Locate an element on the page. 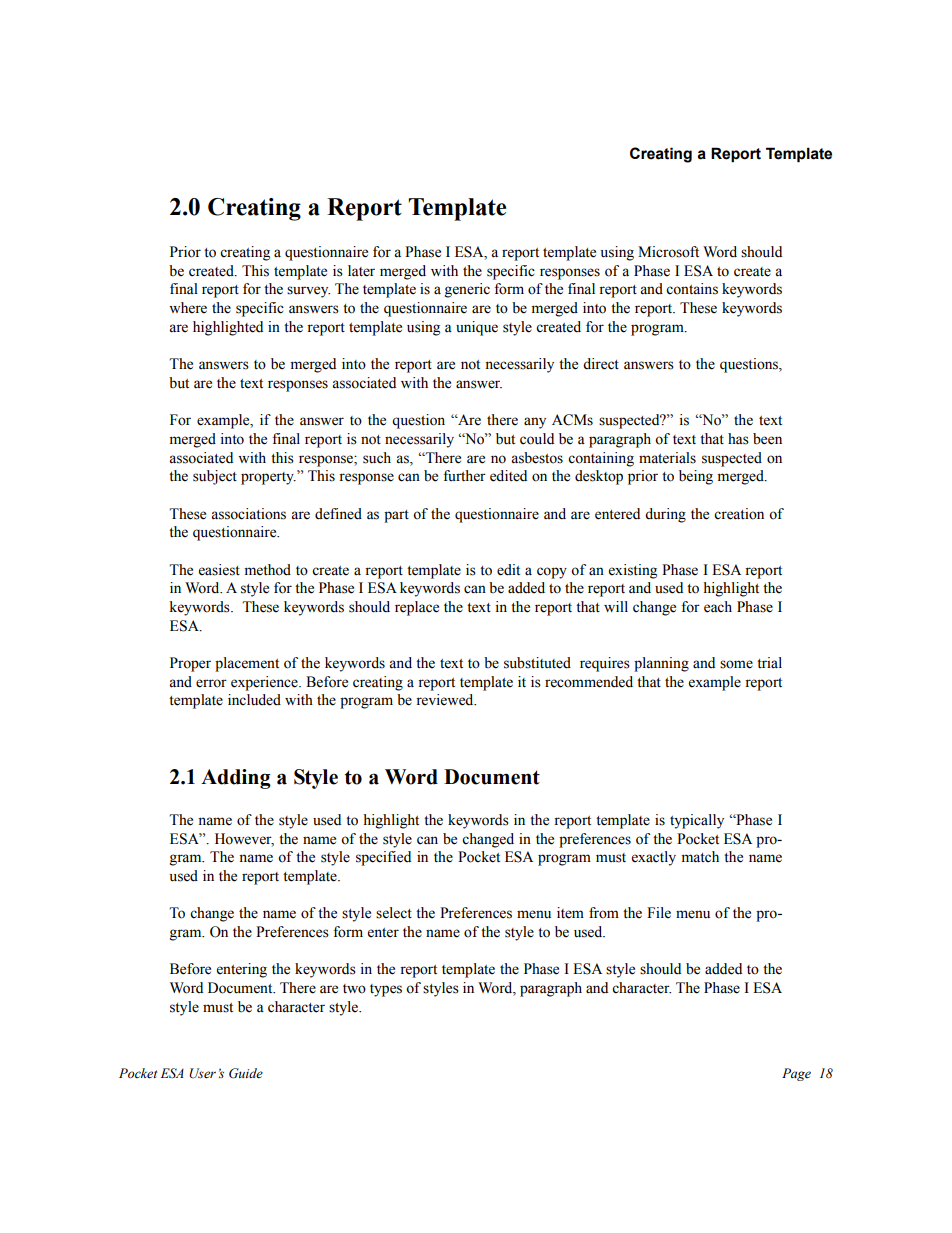  generic is located at coordinates (467, 290).
